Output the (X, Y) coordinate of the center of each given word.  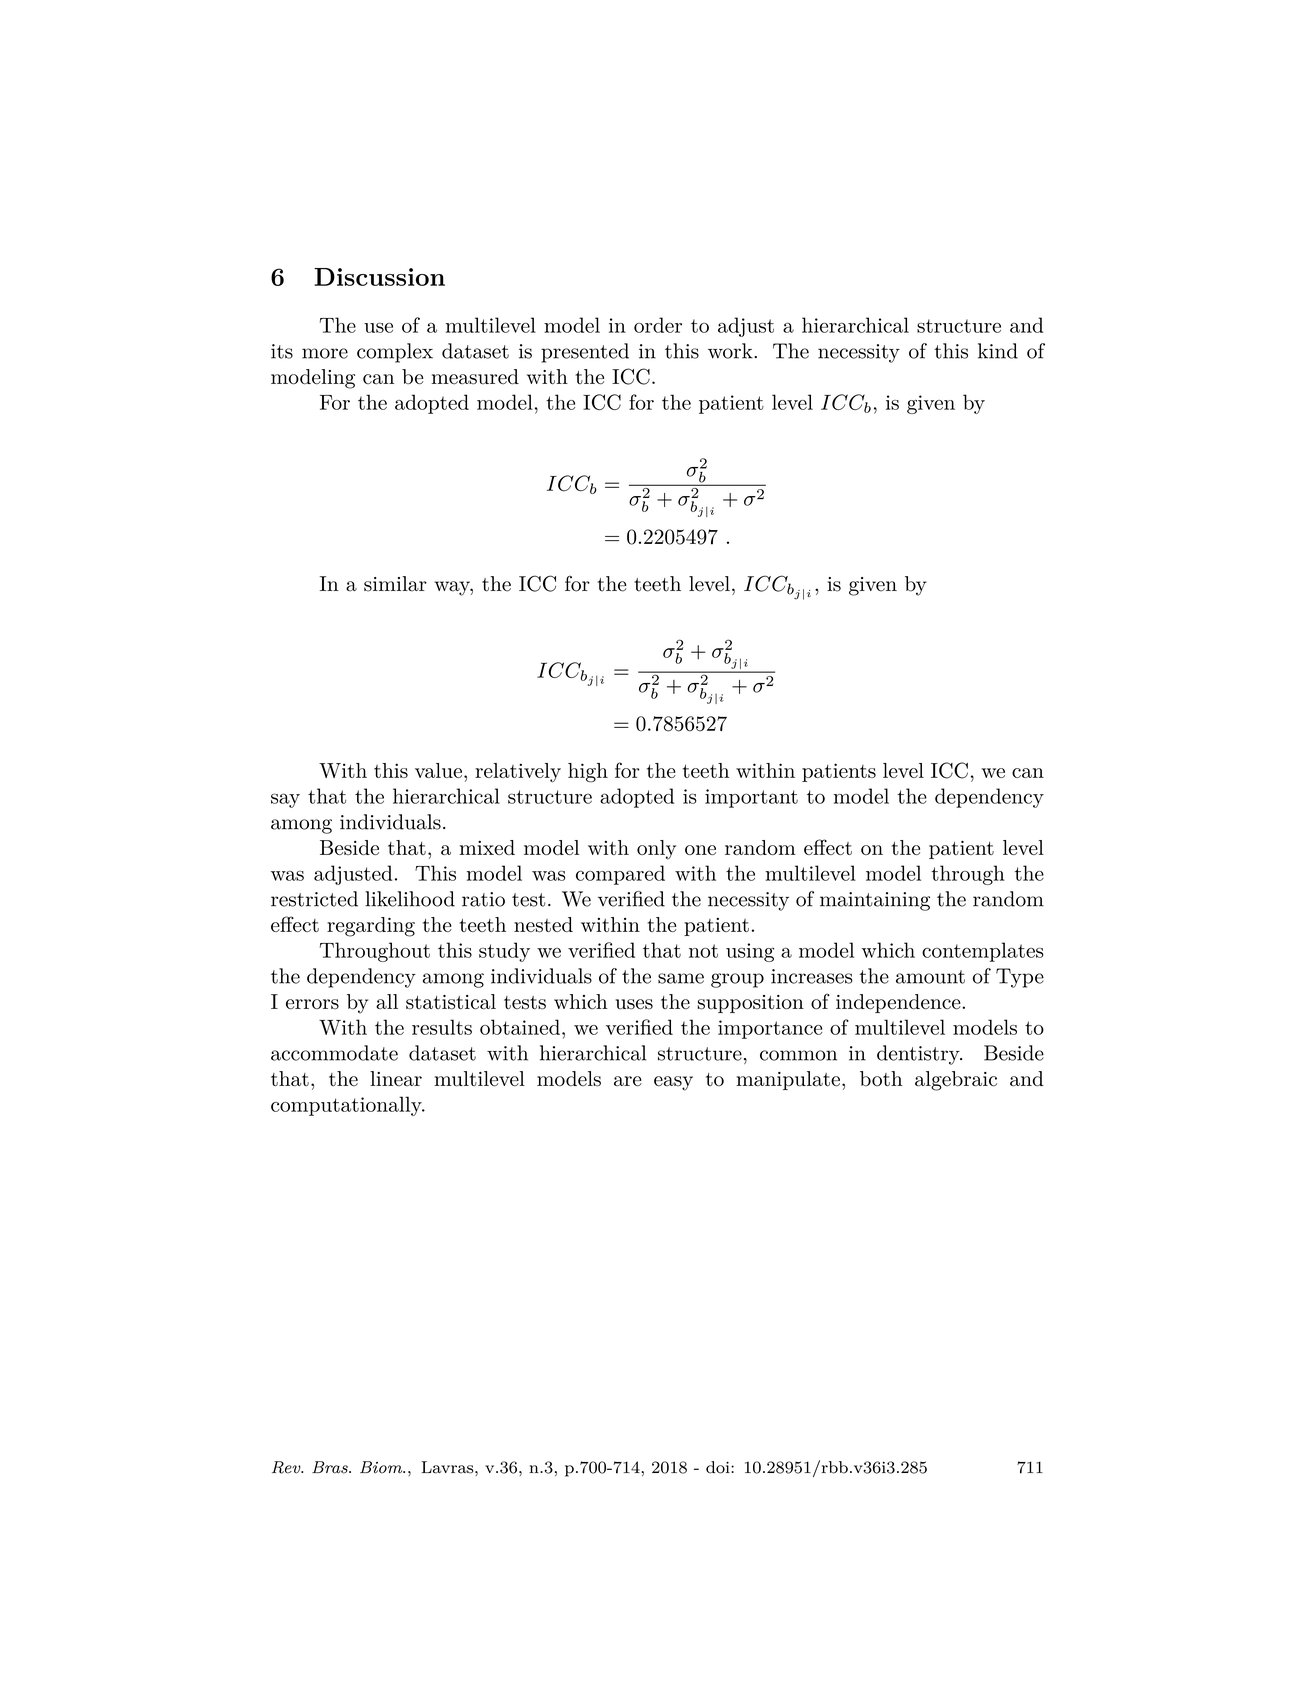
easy (673, 1083)
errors (312, 1004)
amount (930, 977)
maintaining (875, 901)
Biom (382, 1467)
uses (634, 1004)
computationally (347, 1106)
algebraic (956, 1081)
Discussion (379, 277)
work (730, 351)
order (658, 325)
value (438, 770)
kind (998, 351)
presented (585, 353)
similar (395, 584)
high (588, 773)
